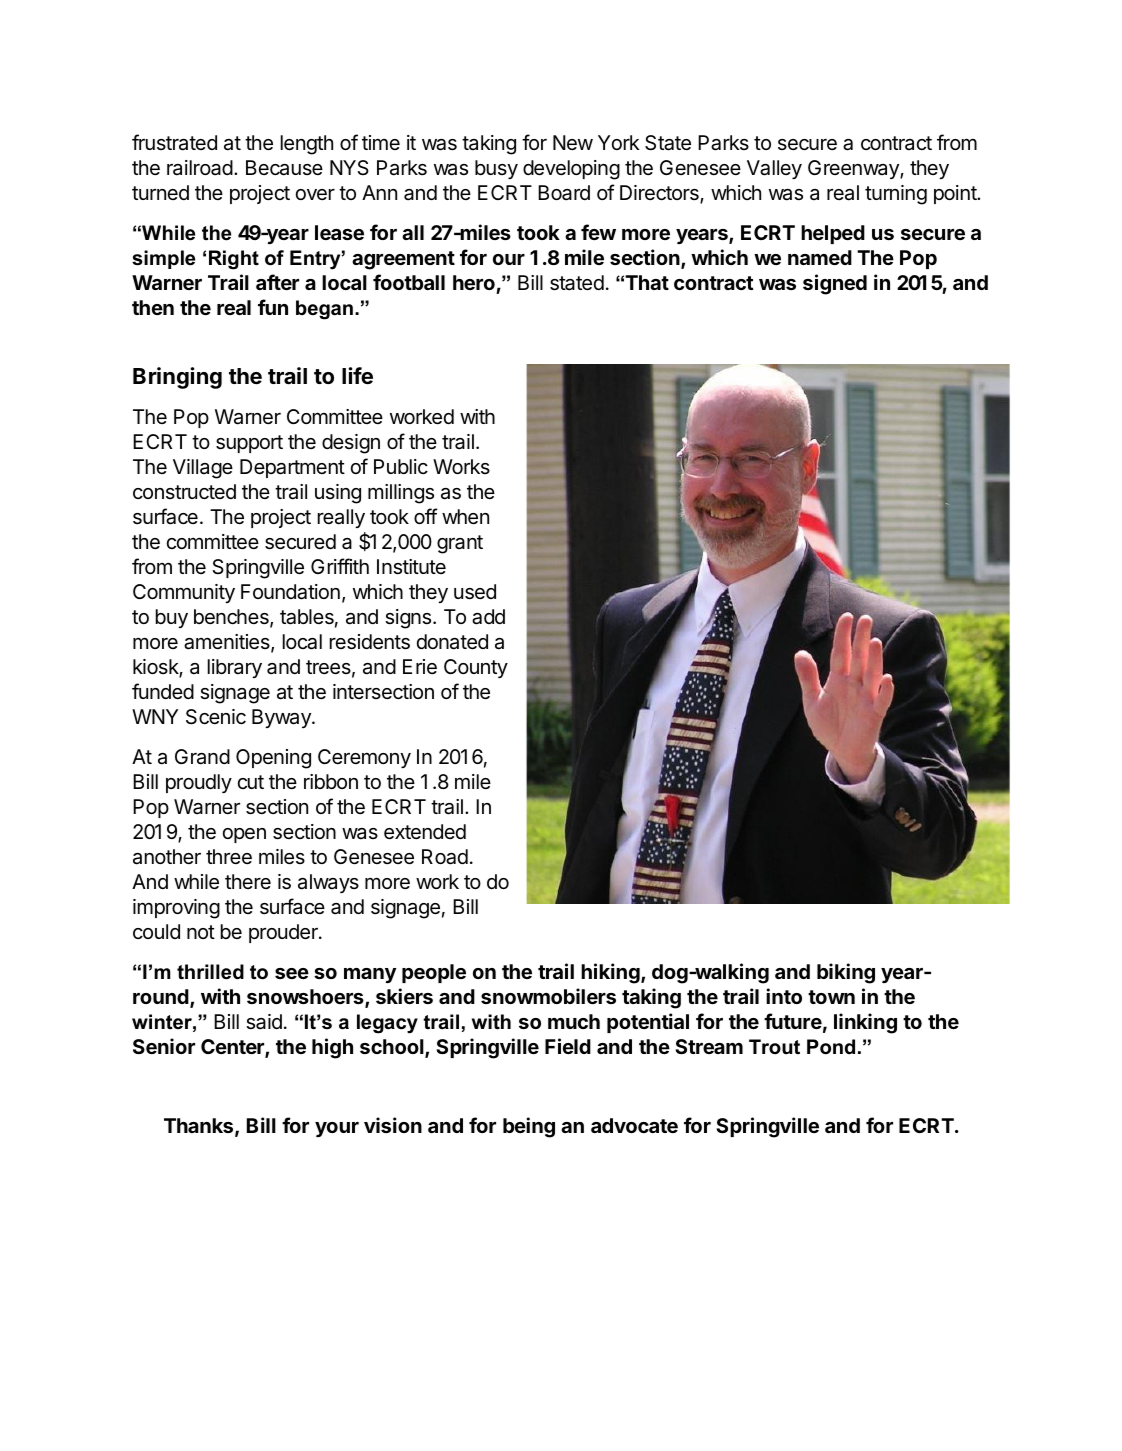  Describe the element at coordinates (476, 668) in the screenshot. I see `County` at that location.
